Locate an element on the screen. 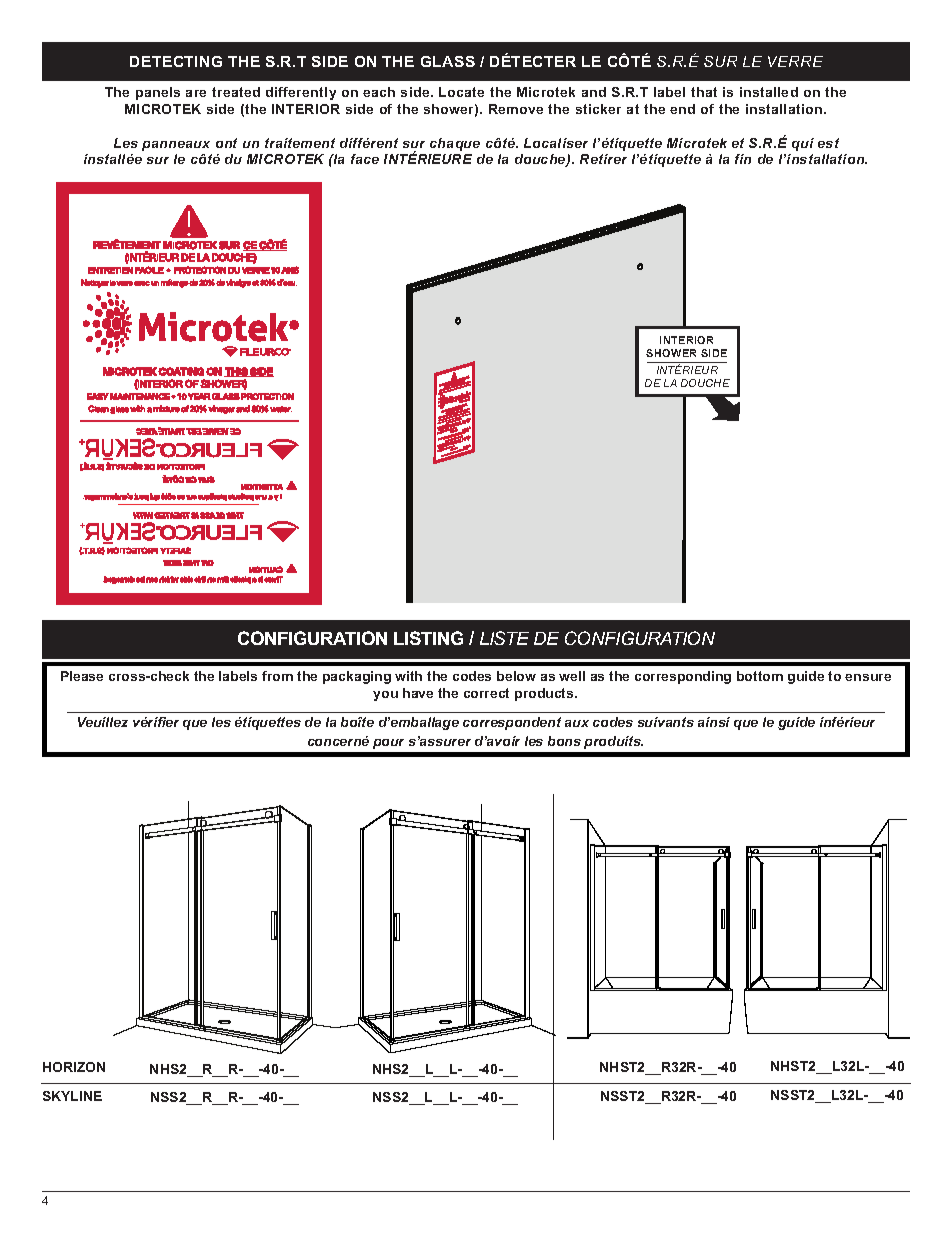 The height and width of the screenshot is (1233, 952). Locate is located at coordinates (461, 92).
